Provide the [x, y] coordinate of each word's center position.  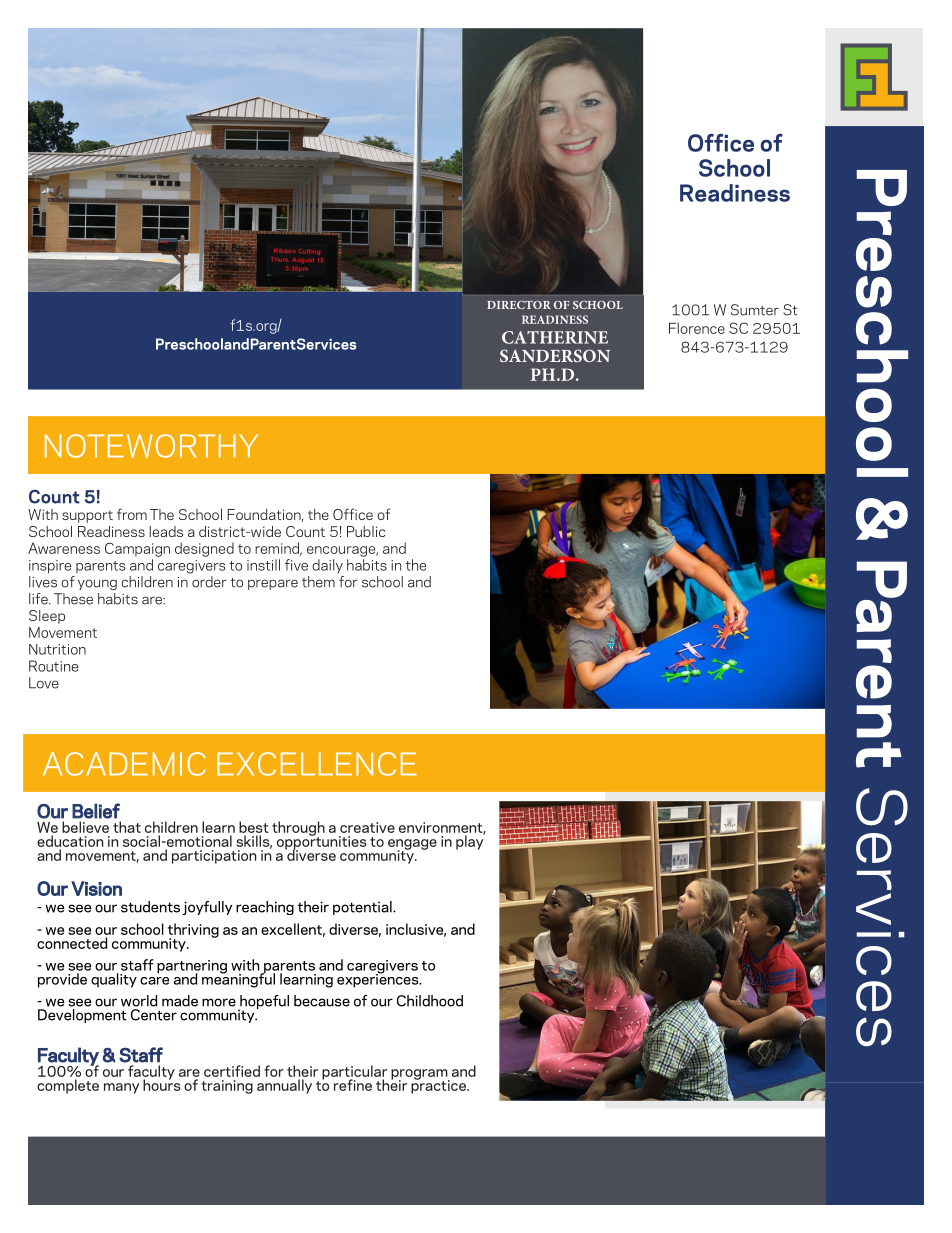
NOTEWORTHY [151, 446]
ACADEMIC [124, 764]
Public [366, 531]
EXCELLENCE [317, 764]
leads [166, 531]
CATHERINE [555, 337]
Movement [63, 632]
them [318, 582]
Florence [697, 328]
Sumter [755, 310]
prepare [273, 584]
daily [327, 566]
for [348, 582]
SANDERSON [555, 355]
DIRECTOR [519, 305]
